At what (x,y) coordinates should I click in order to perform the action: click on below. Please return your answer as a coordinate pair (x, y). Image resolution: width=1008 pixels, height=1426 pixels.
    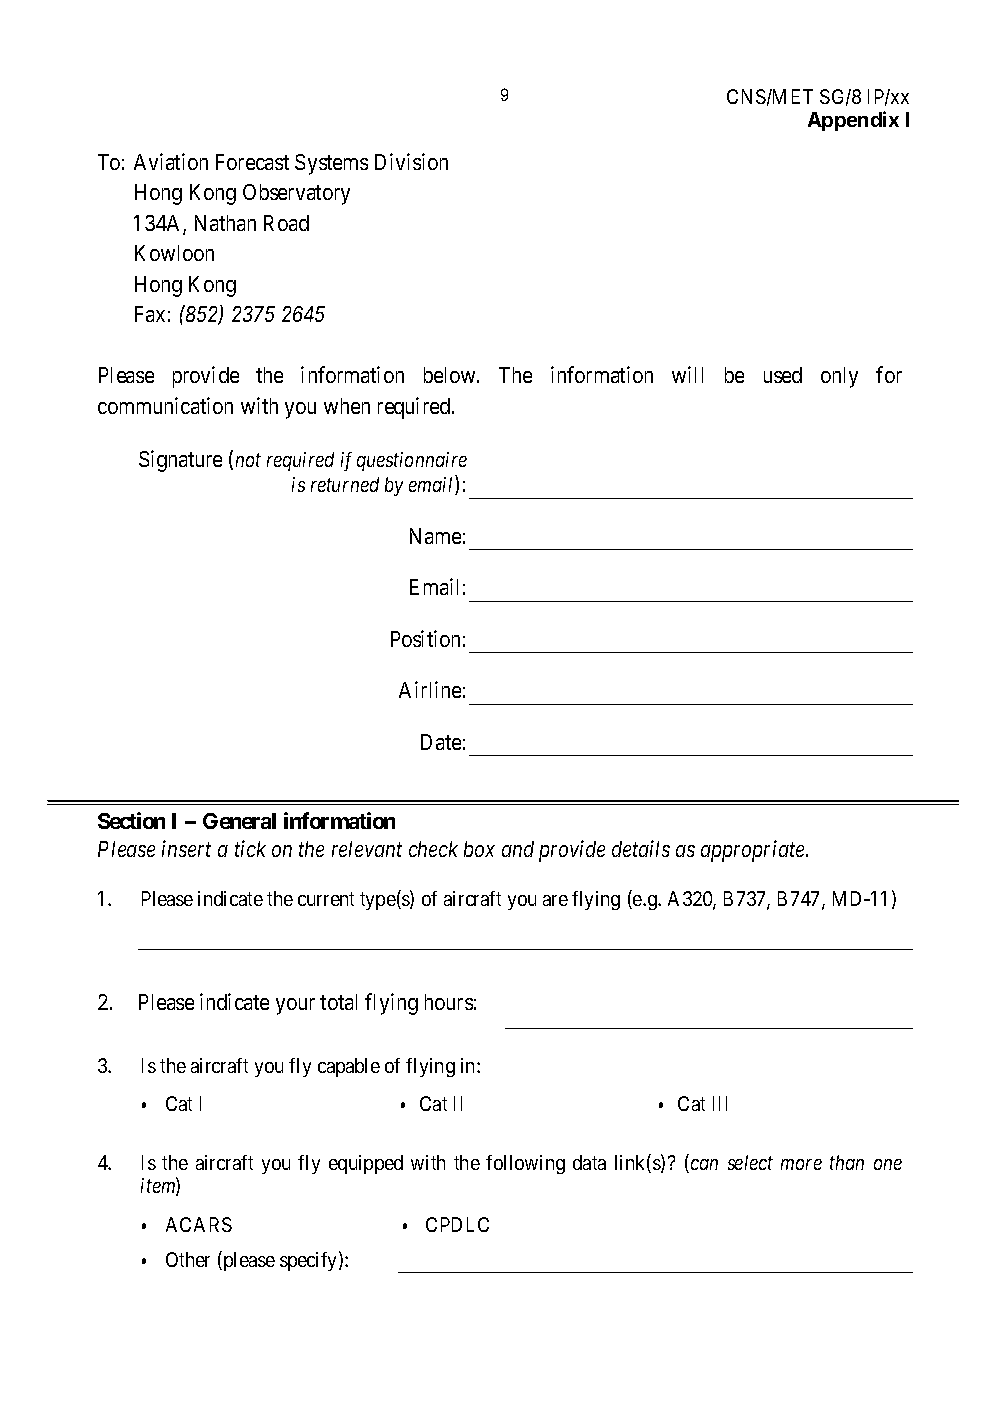
    Looking at the image, I should click on (451, 375).
